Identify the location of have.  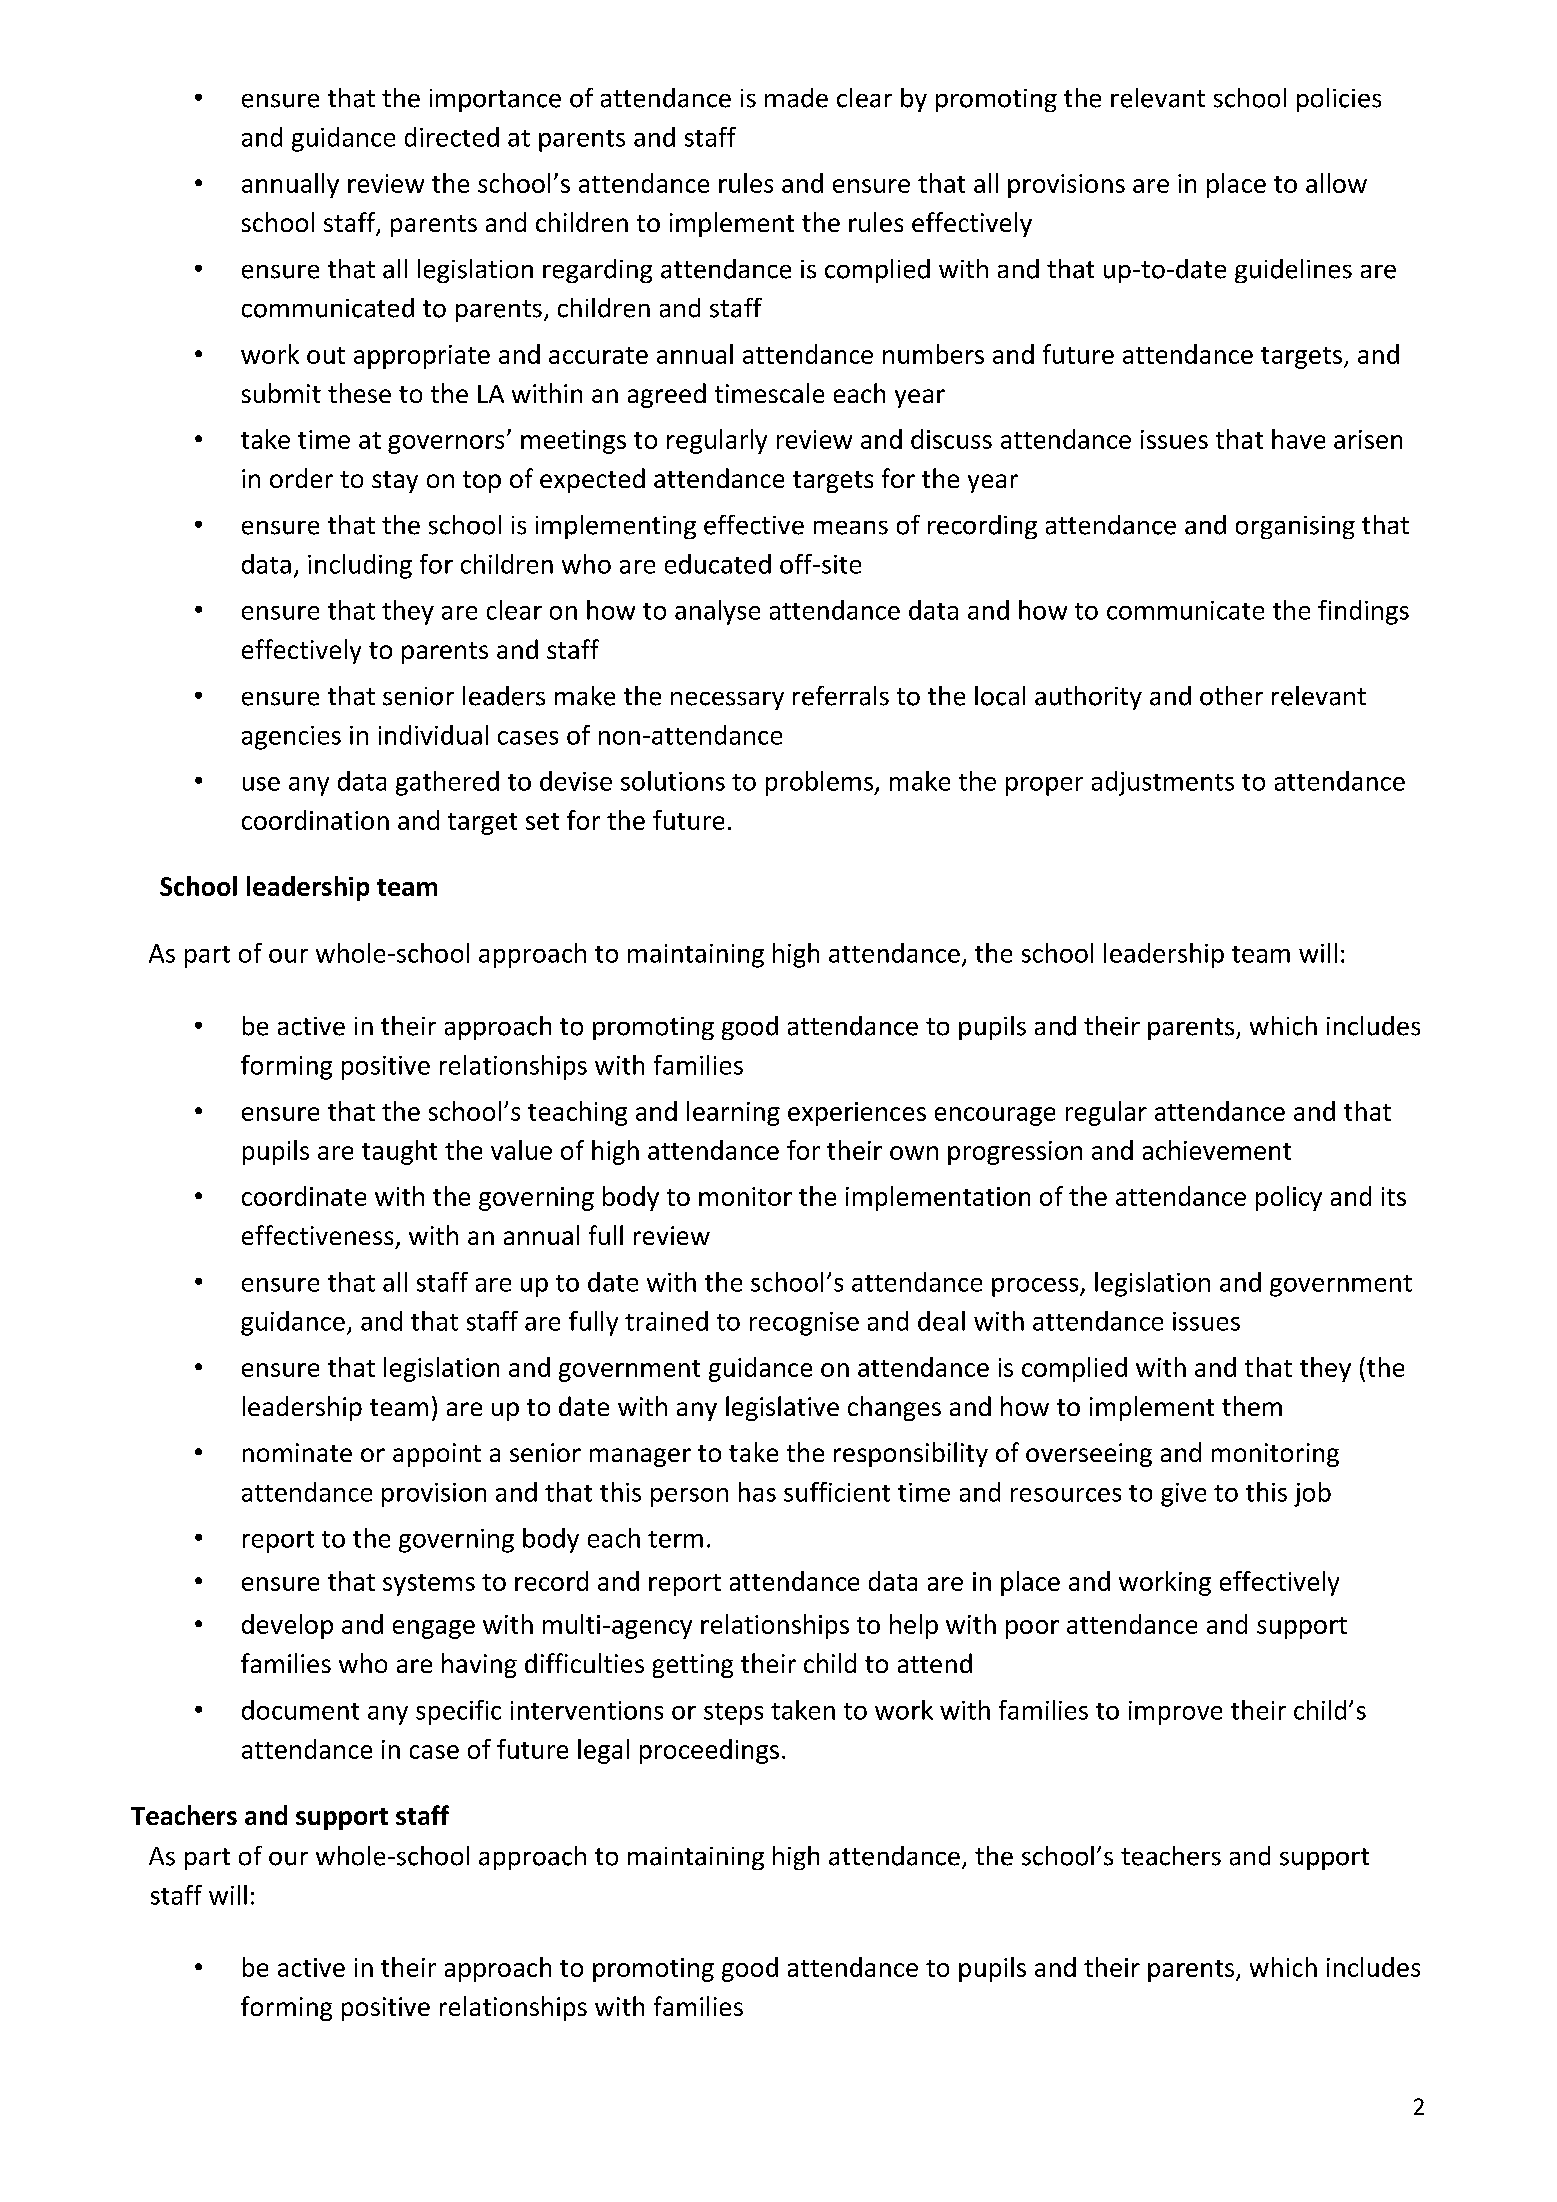
(1298, 439).
